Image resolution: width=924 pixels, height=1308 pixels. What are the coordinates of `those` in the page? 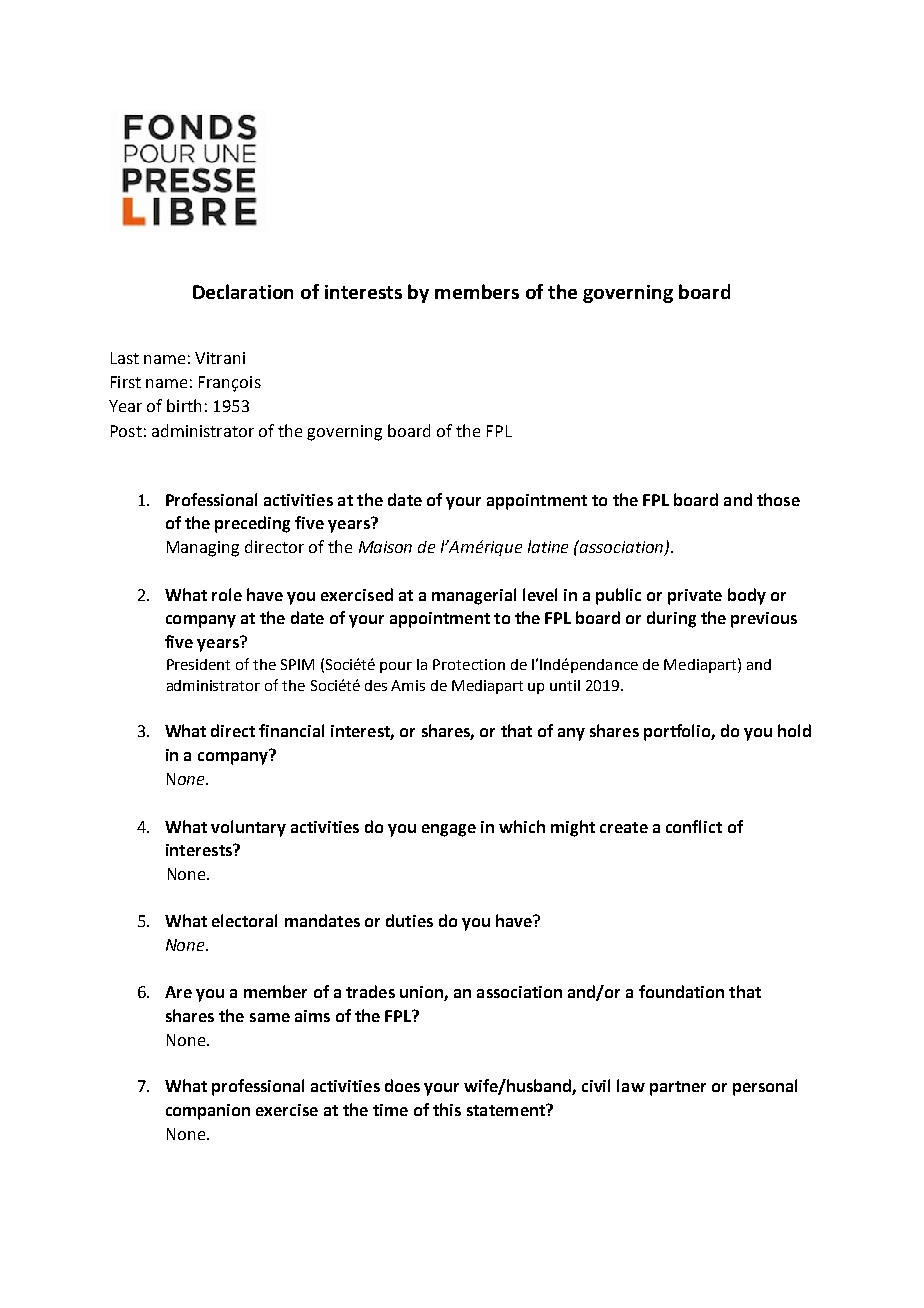 It's located at (778, 499).
